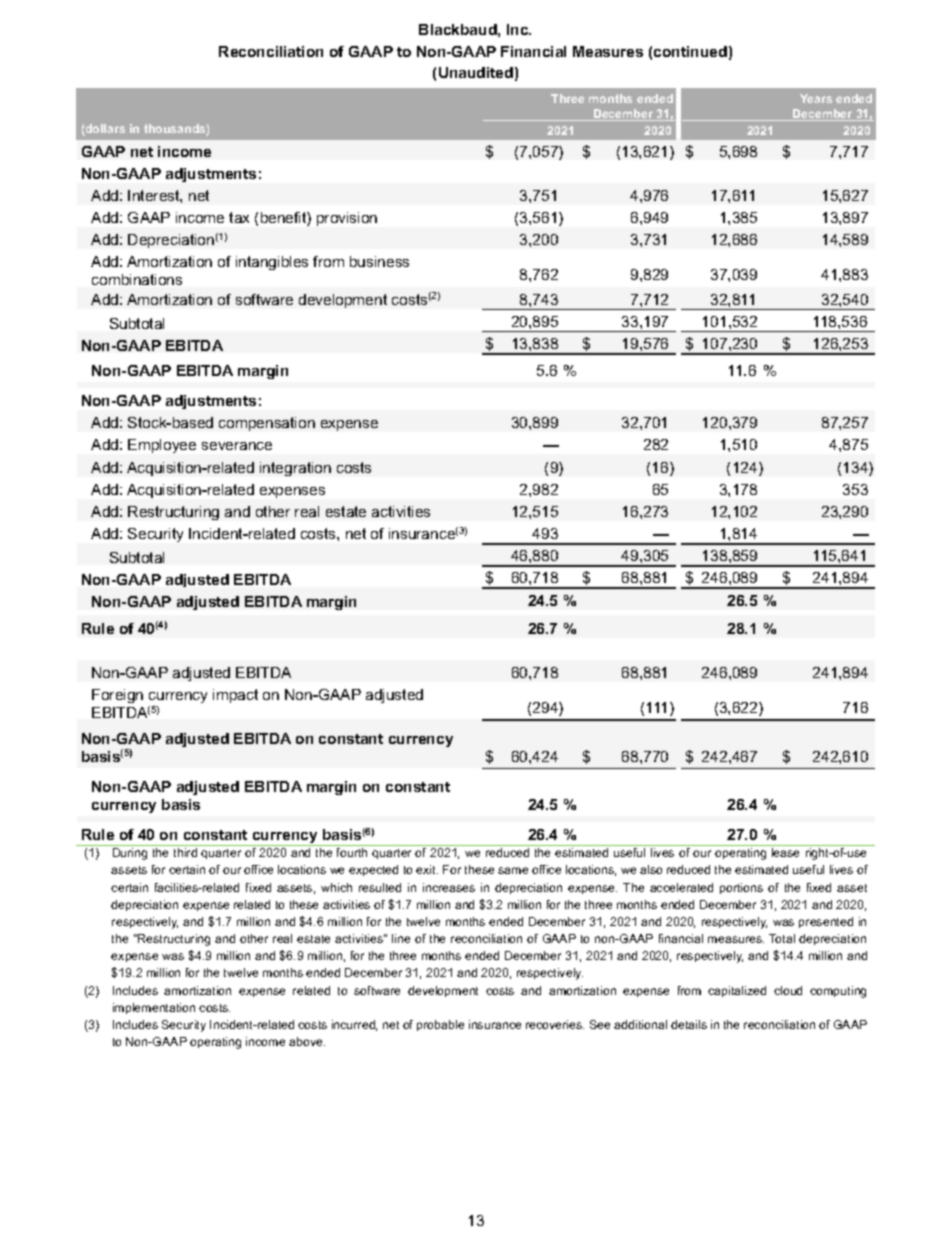  Describe the element at coordinates (239, 217) in the screenshot. I see `tax` at that location.
